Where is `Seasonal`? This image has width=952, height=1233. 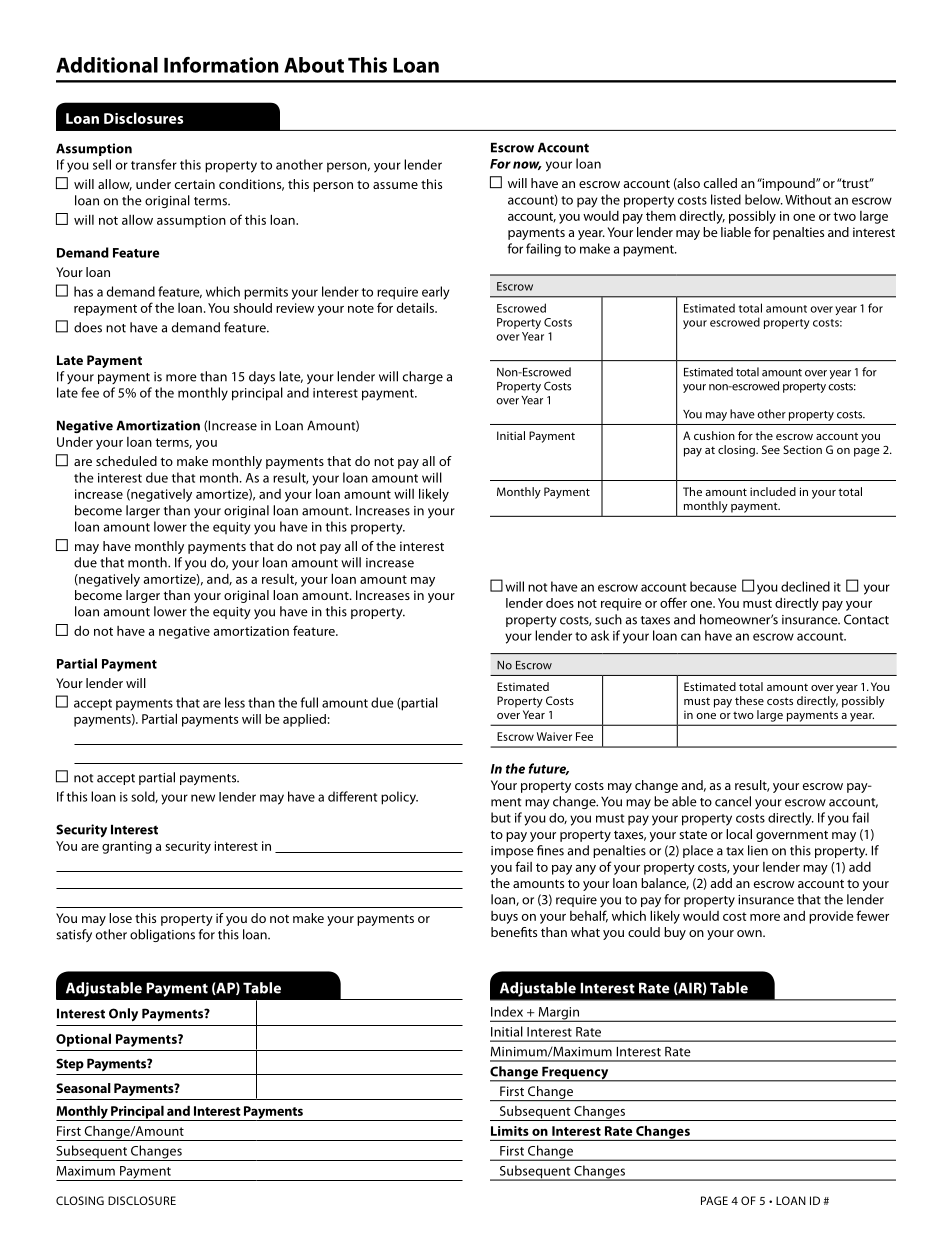
Seasonal is located at coordinates (83, 1088).
